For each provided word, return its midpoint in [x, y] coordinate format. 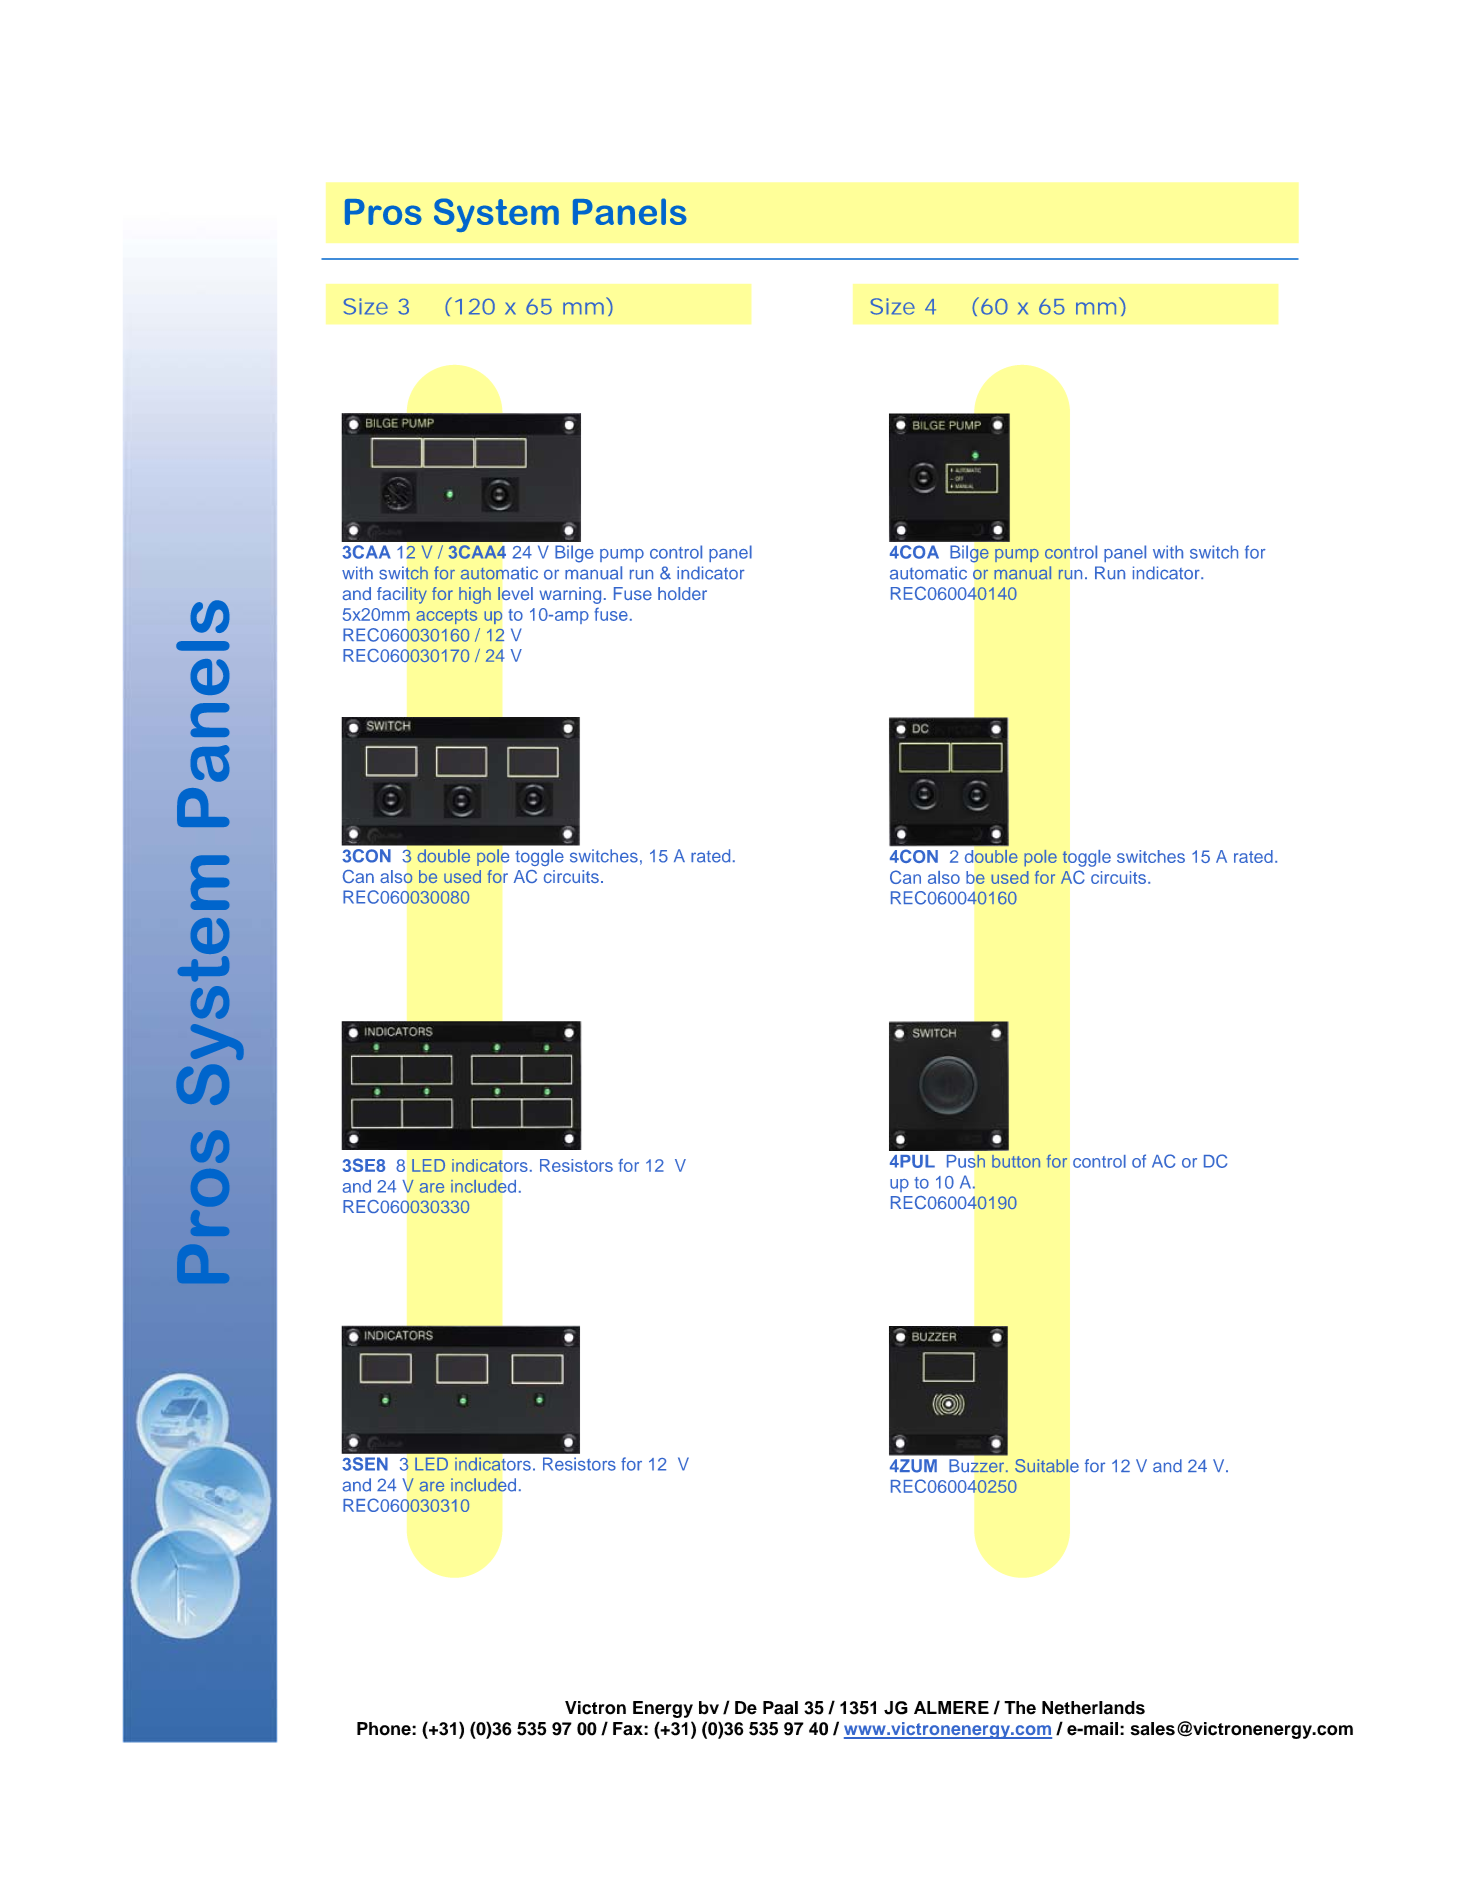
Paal [780, 1708]
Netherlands [1093, 1708]
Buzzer [978, 1465]
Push [966, 1161]
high [475, 595]
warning [570, 595]
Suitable [1047, 1466]
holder [682, 593]
